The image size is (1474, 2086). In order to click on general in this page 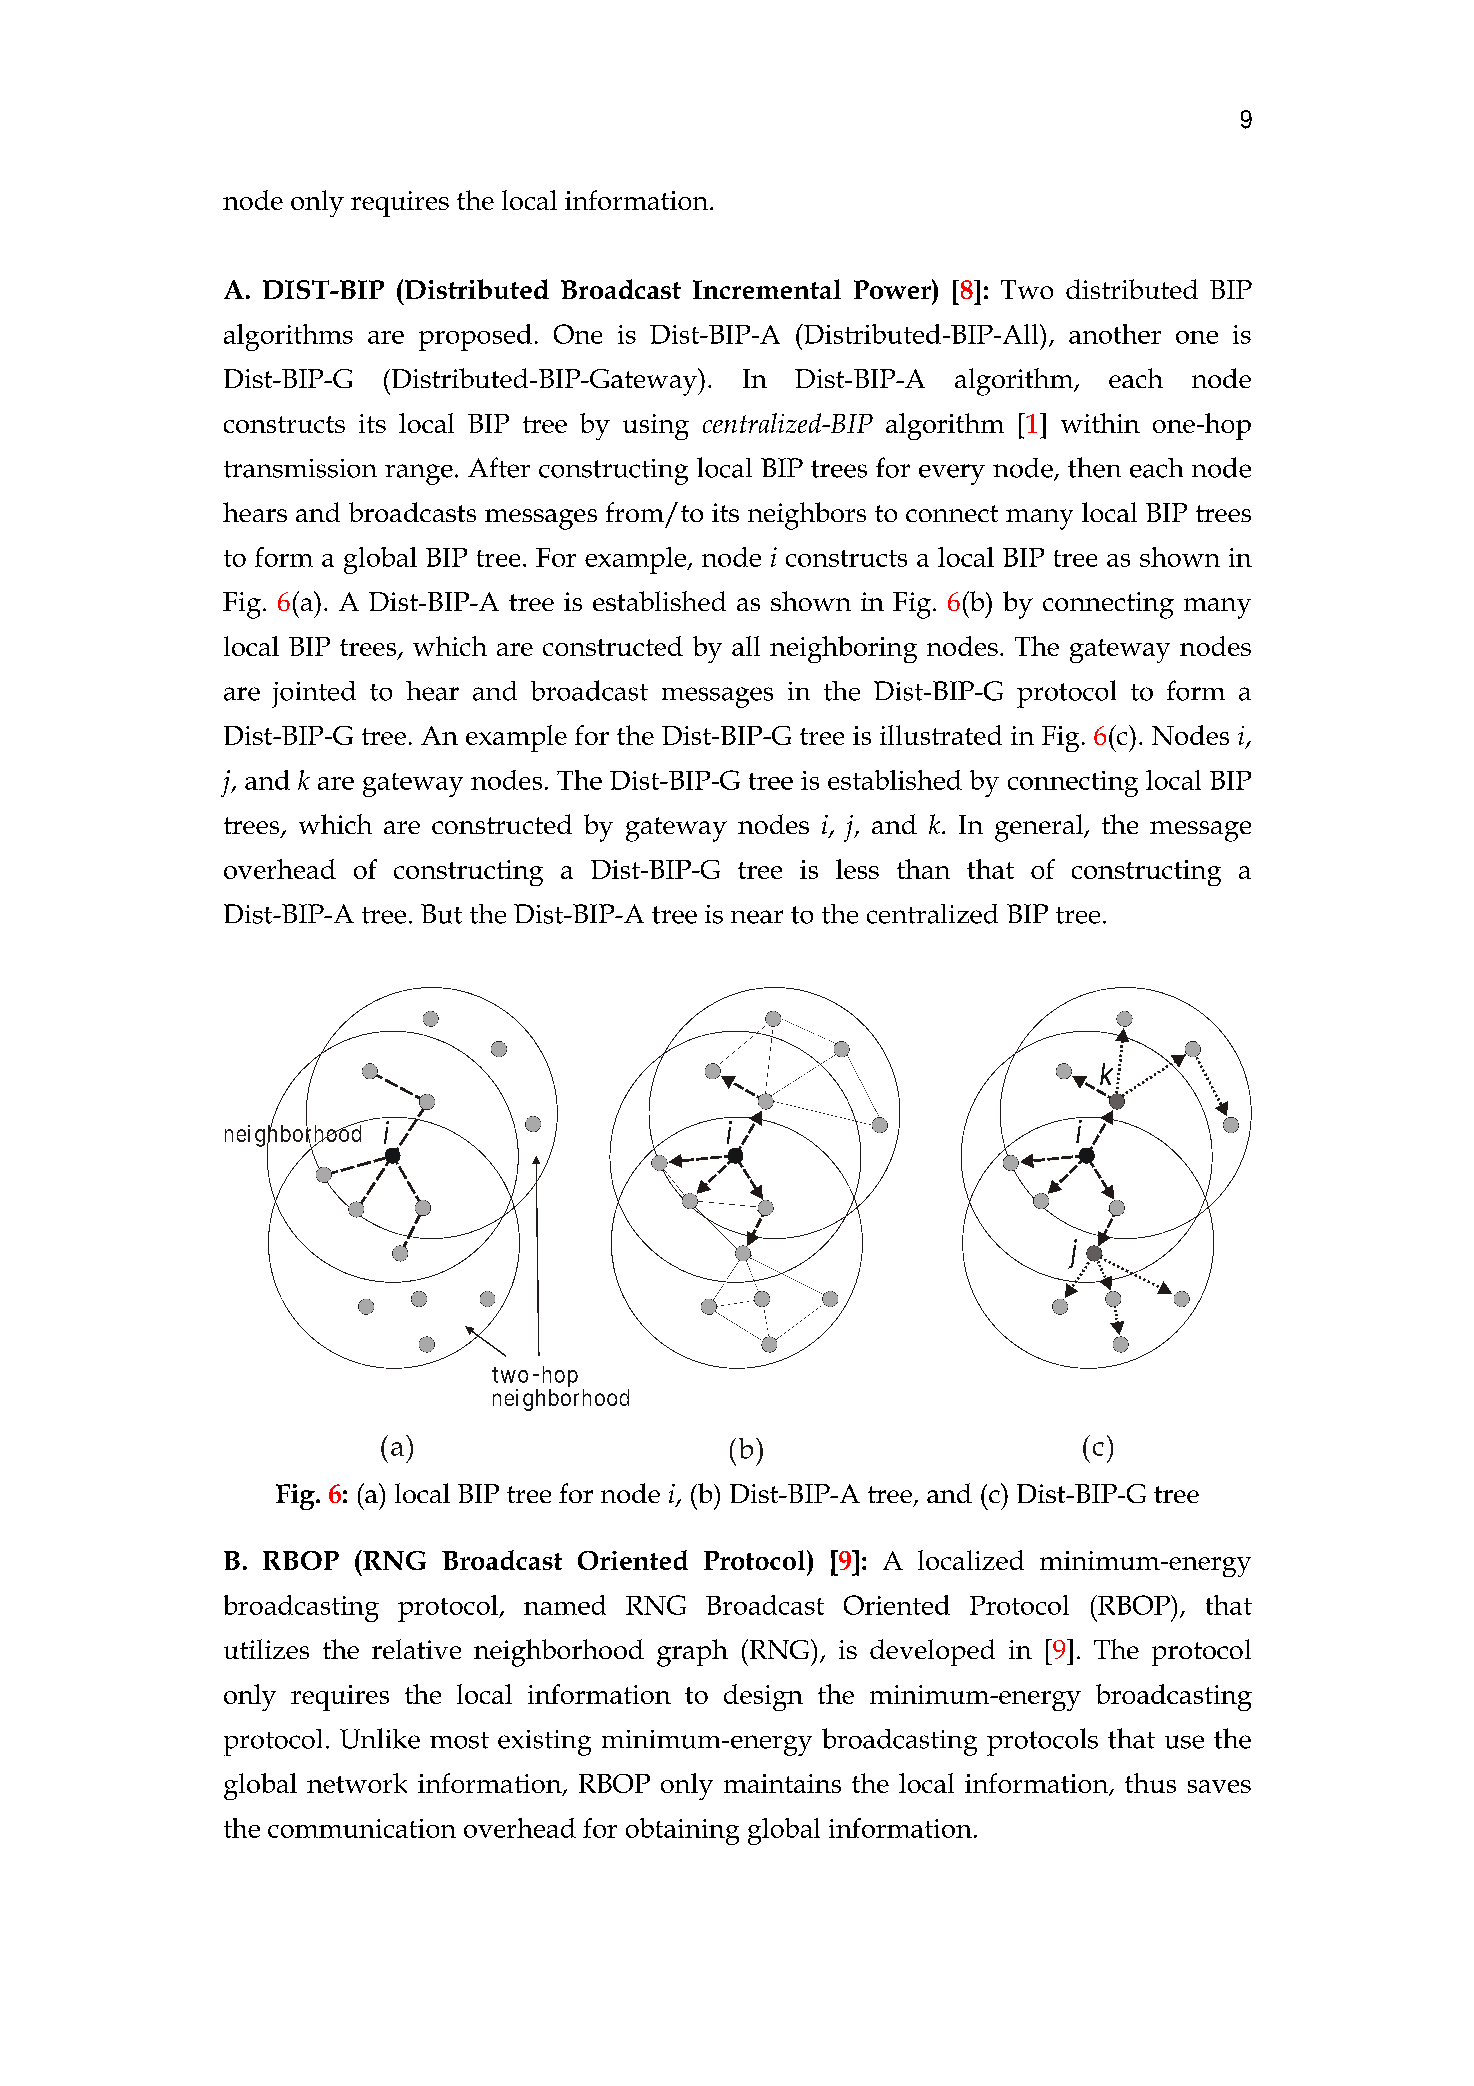, I will do `click(1040, 828)`.
